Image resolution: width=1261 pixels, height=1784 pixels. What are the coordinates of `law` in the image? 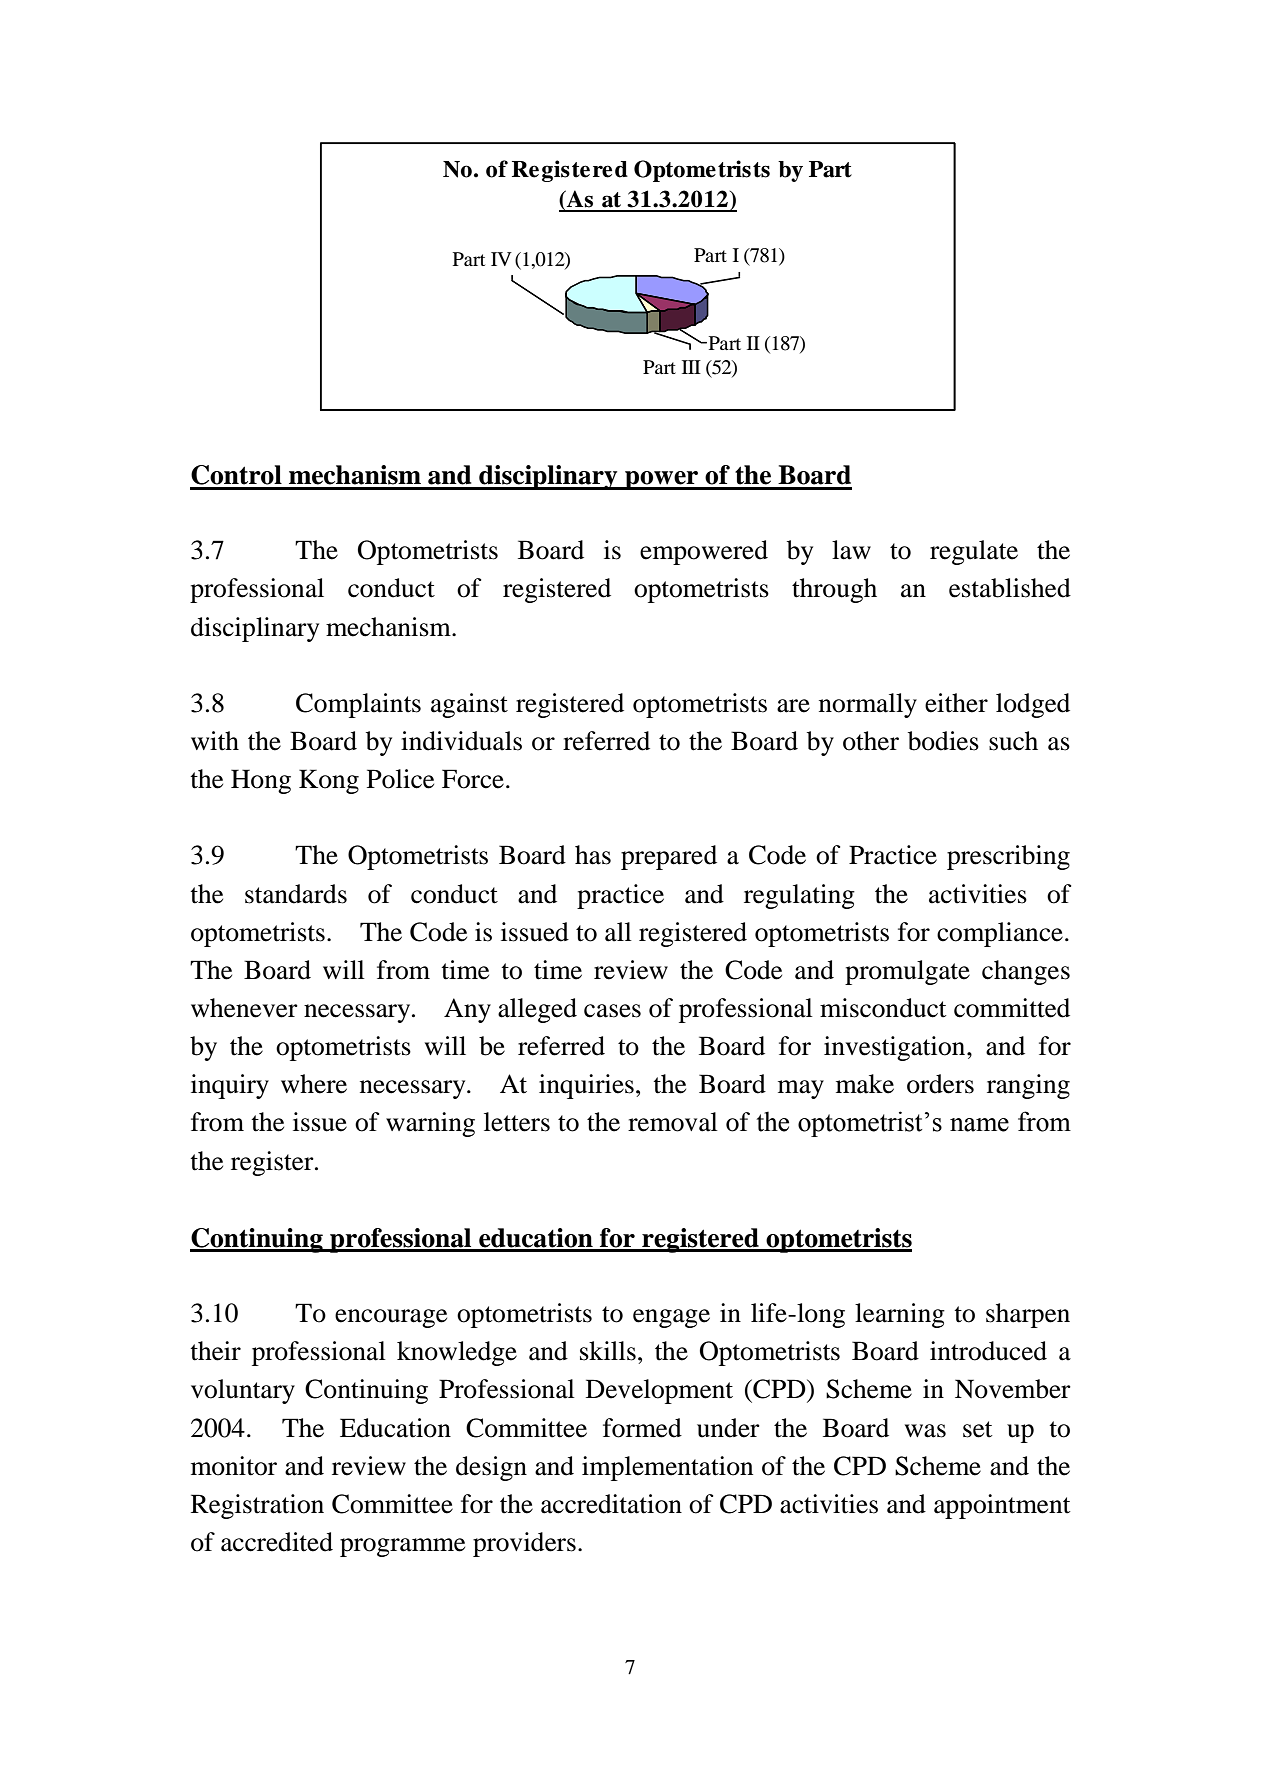 It's located at (851, 550).
